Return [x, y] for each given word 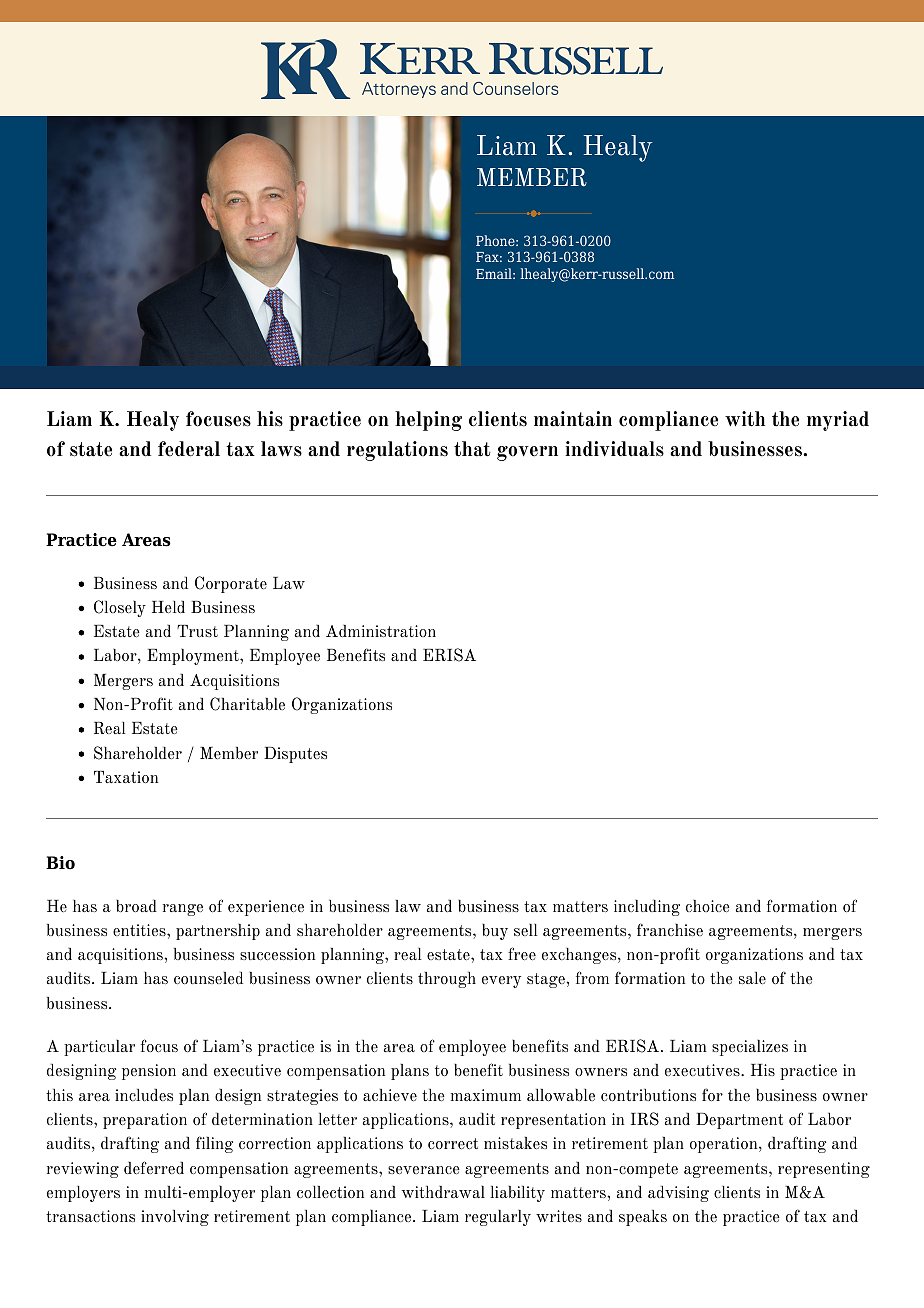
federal [189, 449]
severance [424, 1170]
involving [175, 1218]
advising [678, 1194]
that [472, 449]
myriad [838, 421]
